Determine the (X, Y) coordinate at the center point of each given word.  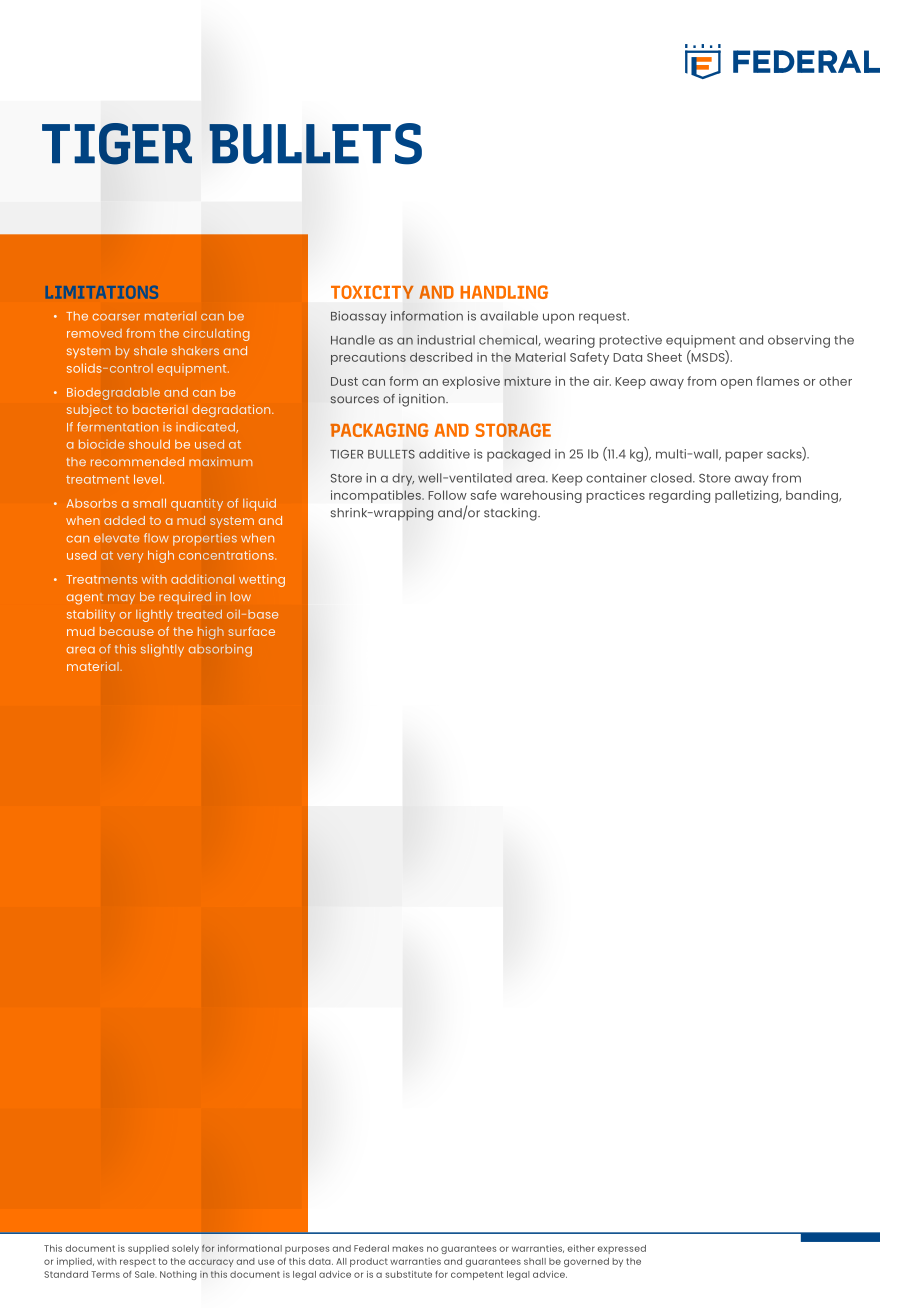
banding (813, 496)
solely (185, 1249)
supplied (148, 1249)
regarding (679, 496)
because (127, 631)
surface (251, 631)
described (441, 357)
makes (408, 1248)
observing (799, 341)
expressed (621, 1249)
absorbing (220, 650)
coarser (116, 317)
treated (199, 614)
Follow (447, 495)
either (581, 1248)
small (149, 503)
